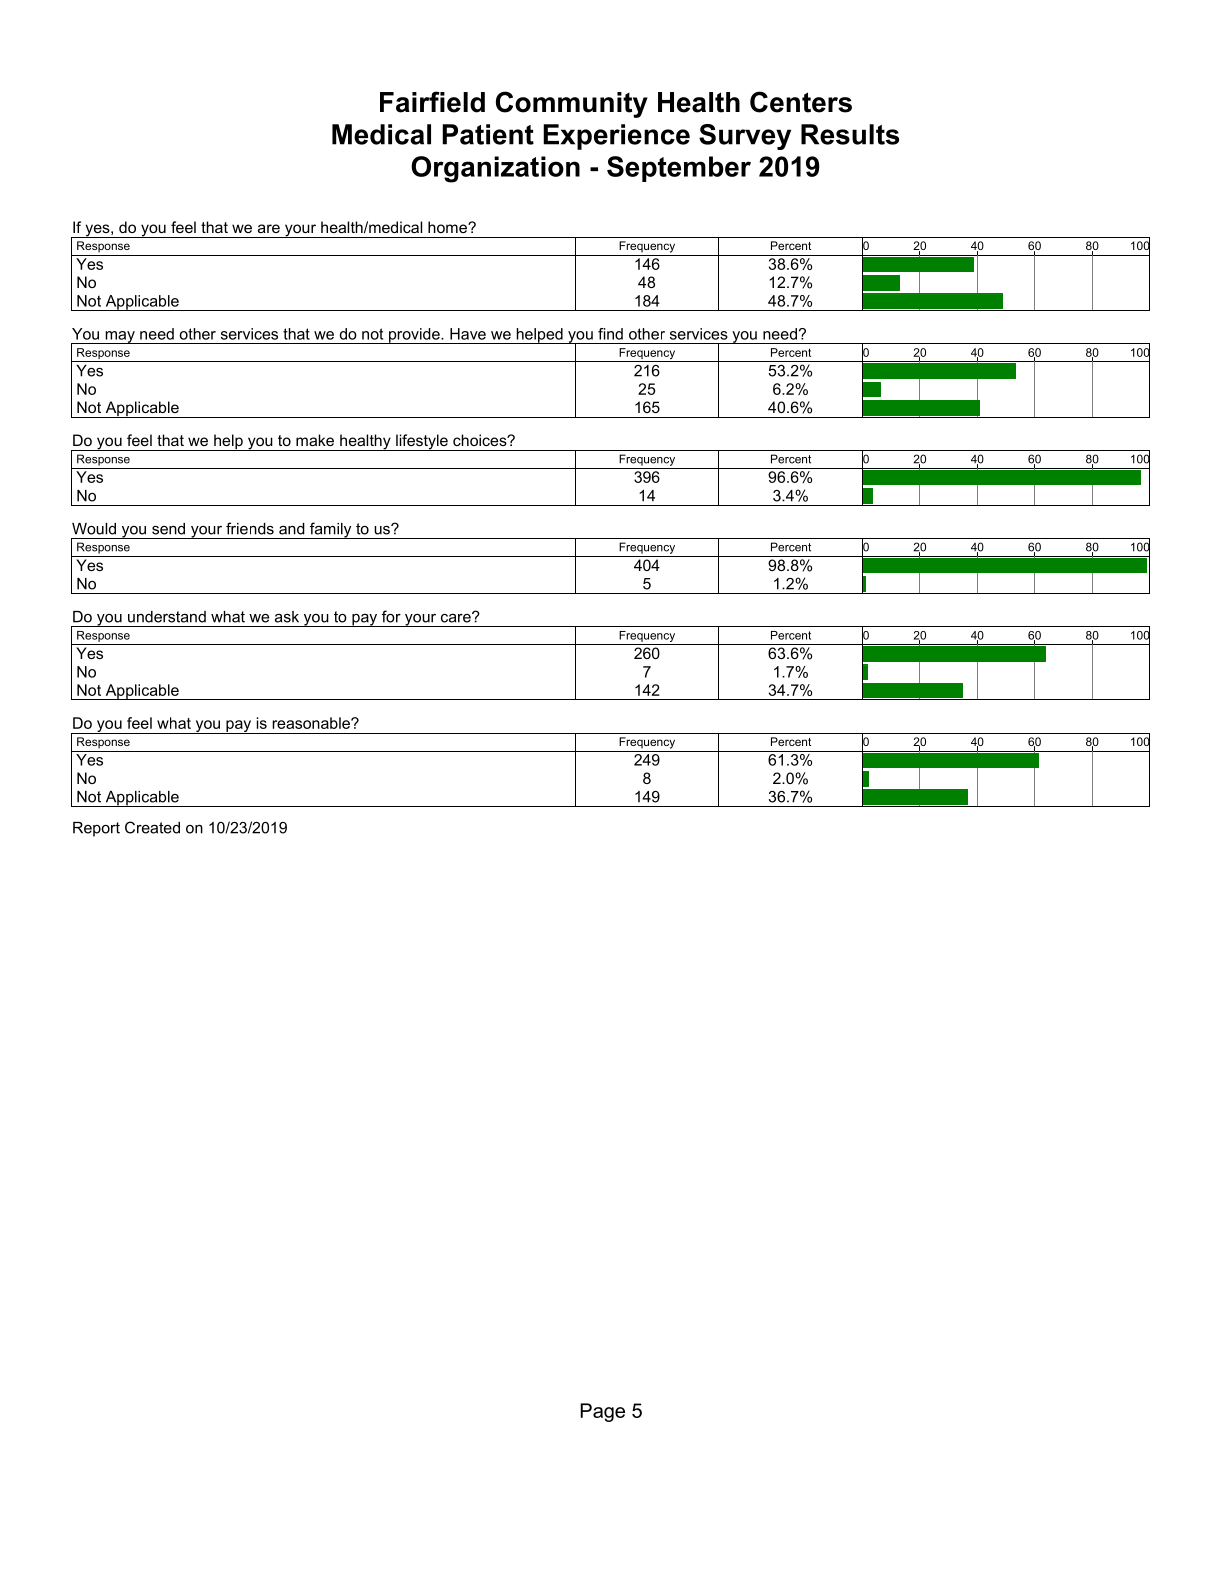 This page has height=1581, width=1222. What do you see at coordinates (457, 617) in the page?
I see `care` at bounding box center [457, 617].
